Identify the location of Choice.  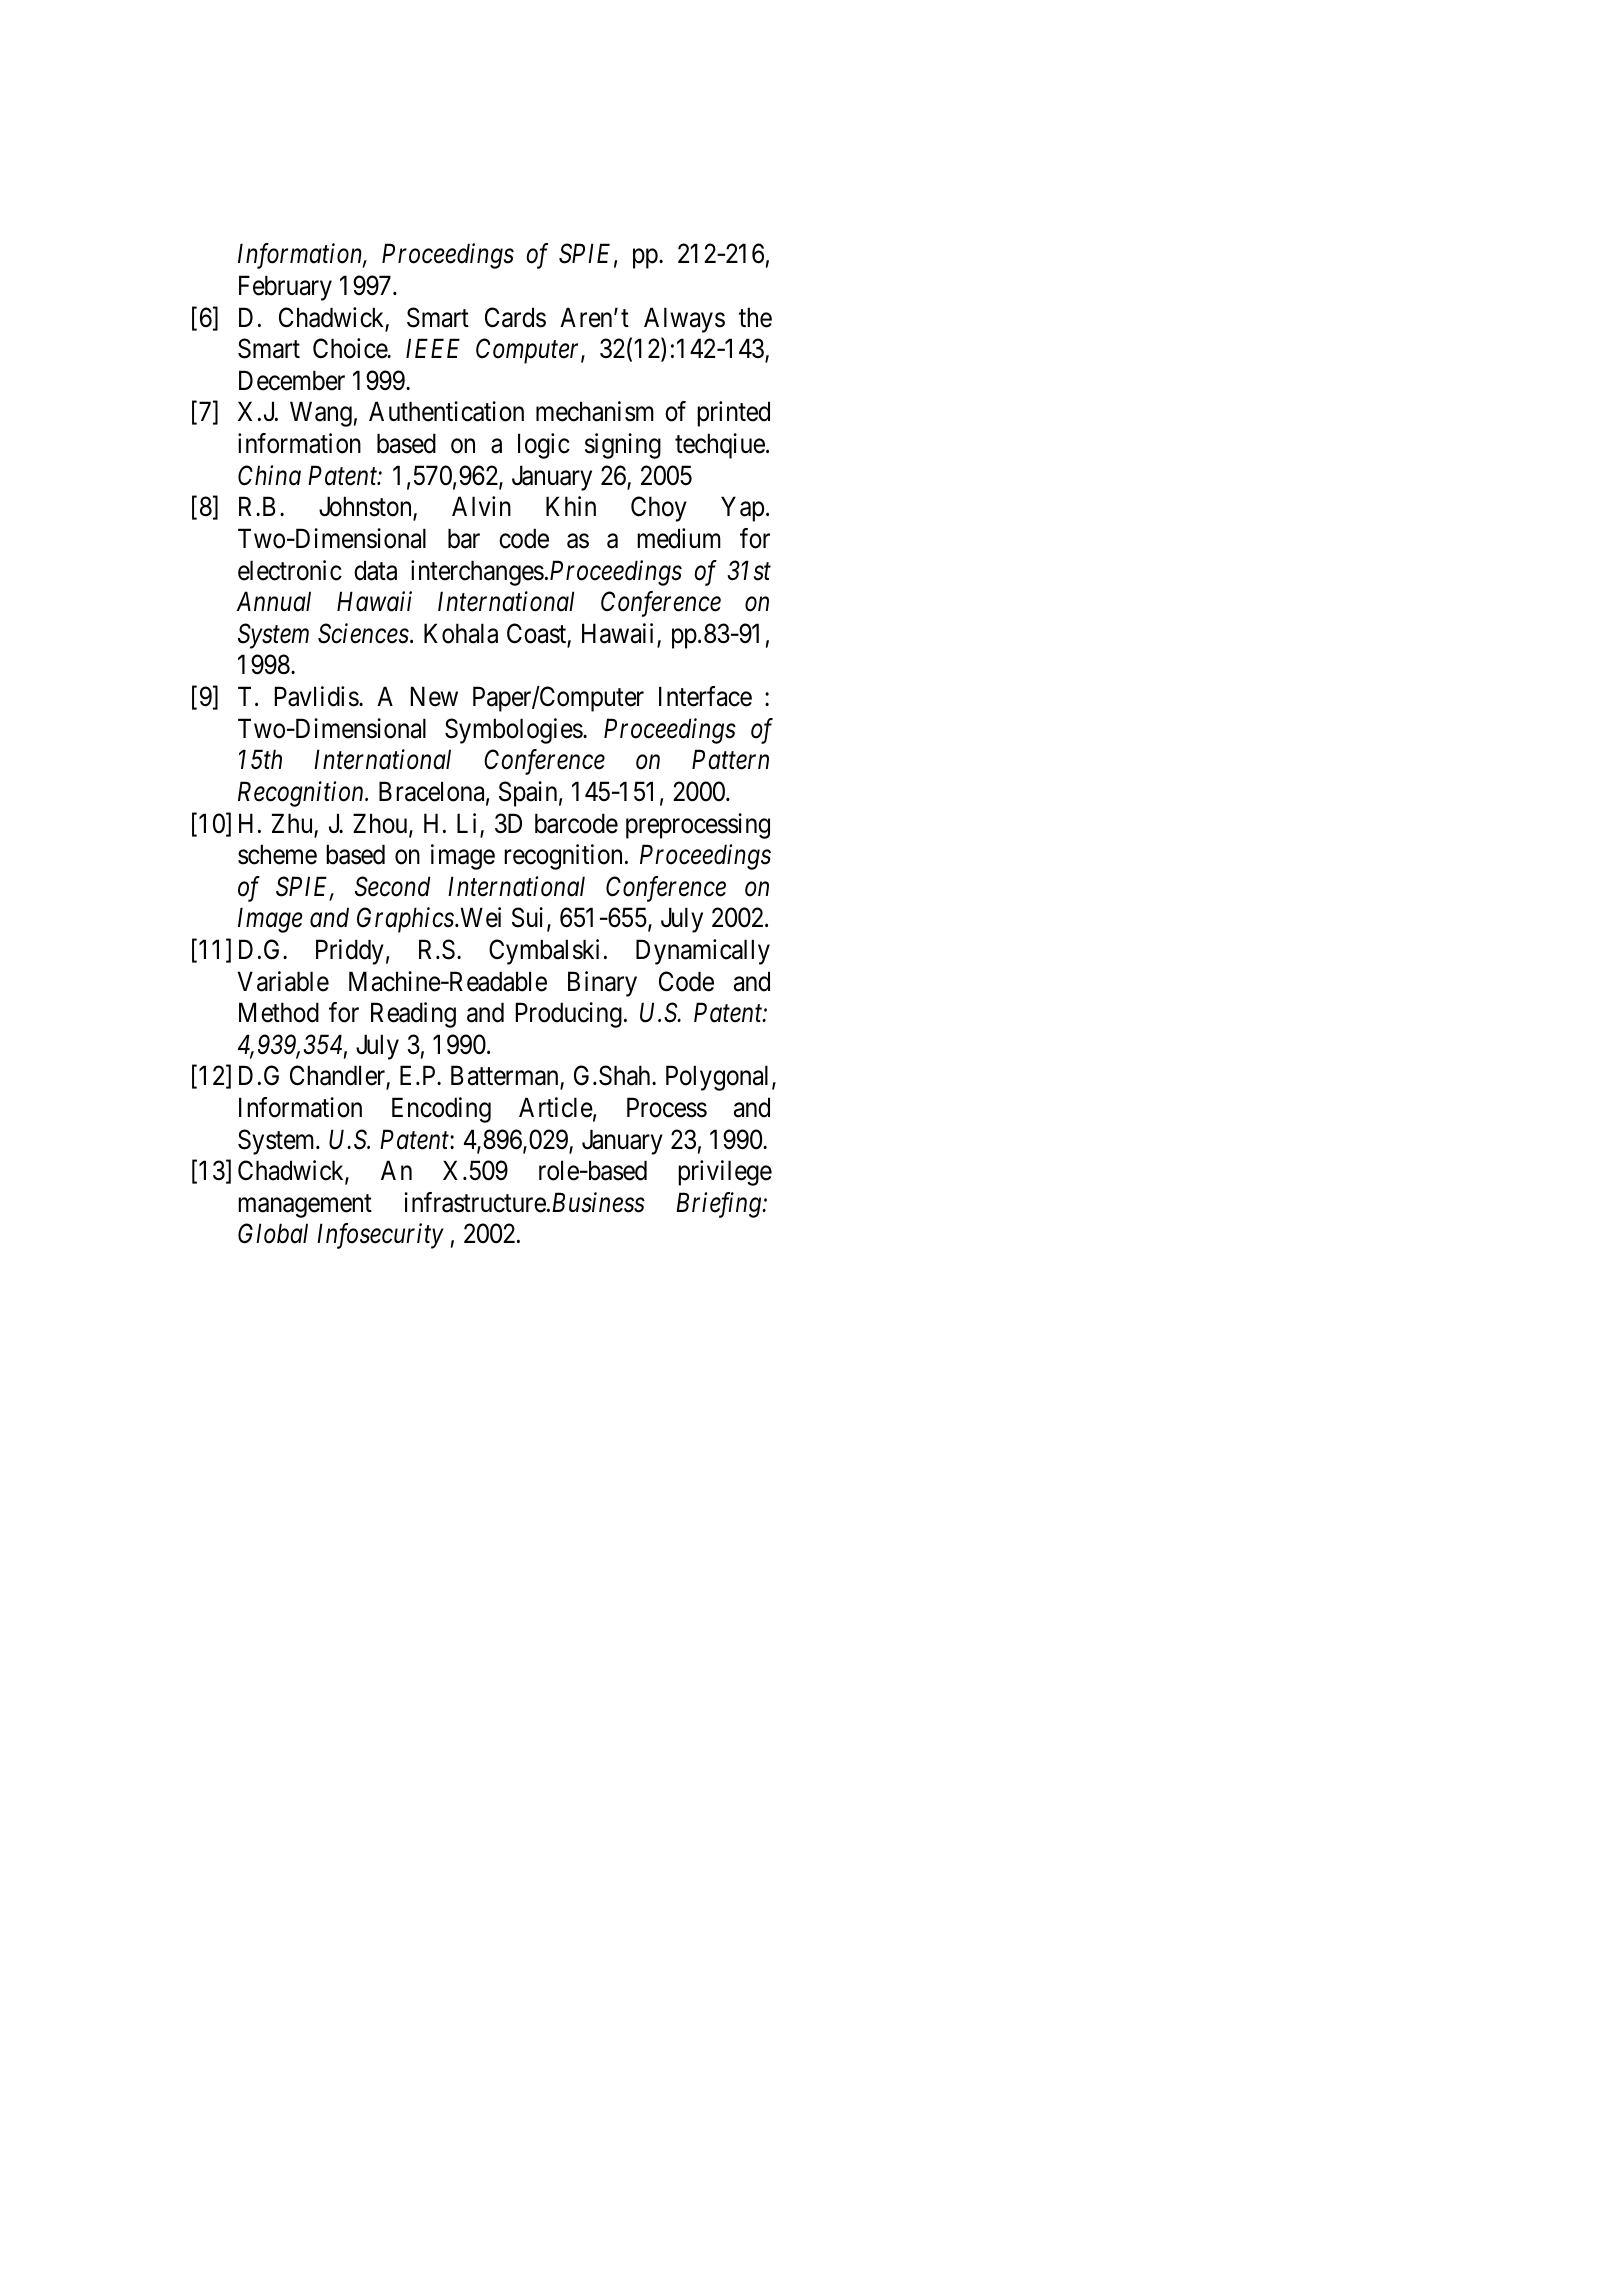
(351, 348).
